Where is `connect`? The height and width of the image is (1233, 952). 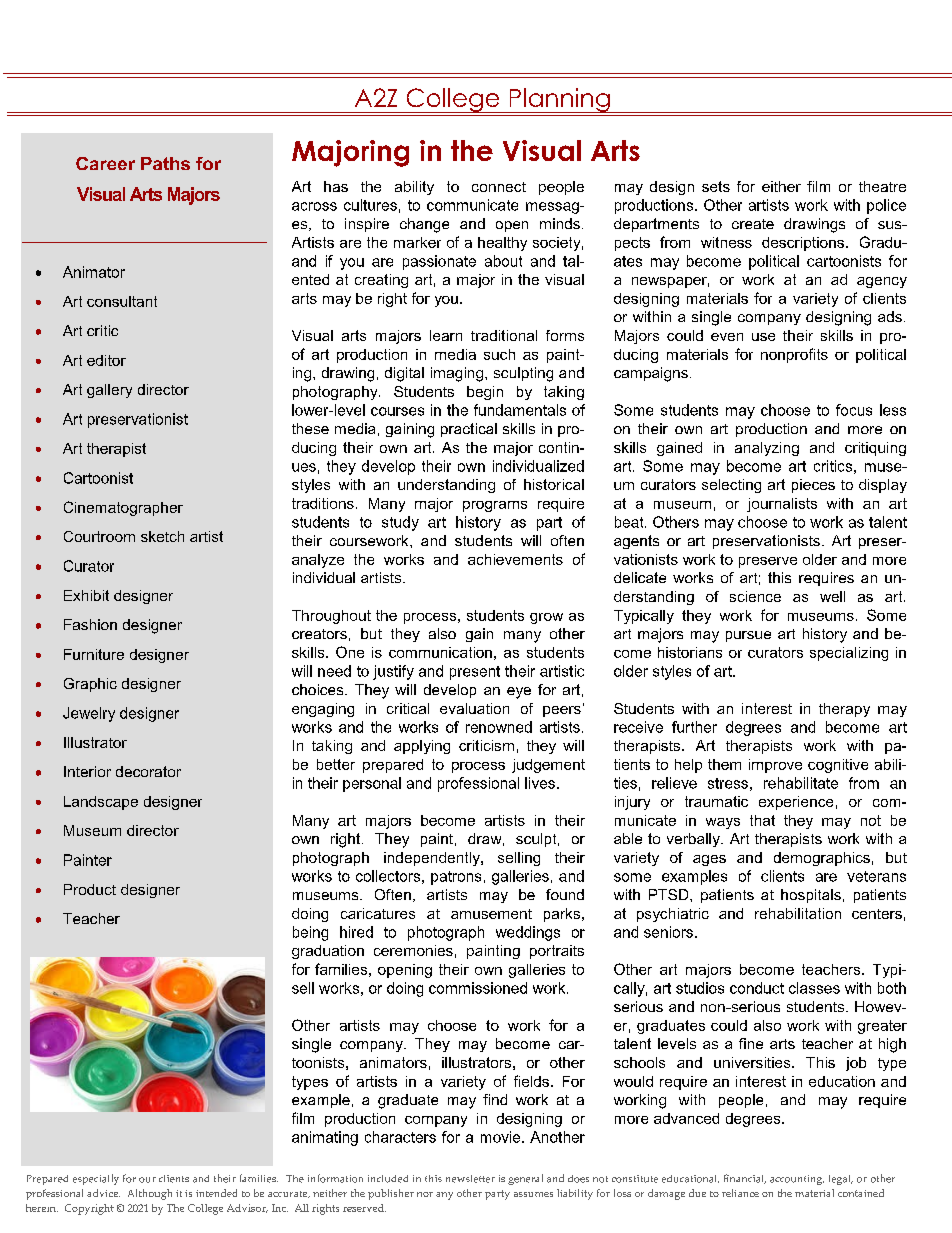
connect is located at coordinates (499, 187).
